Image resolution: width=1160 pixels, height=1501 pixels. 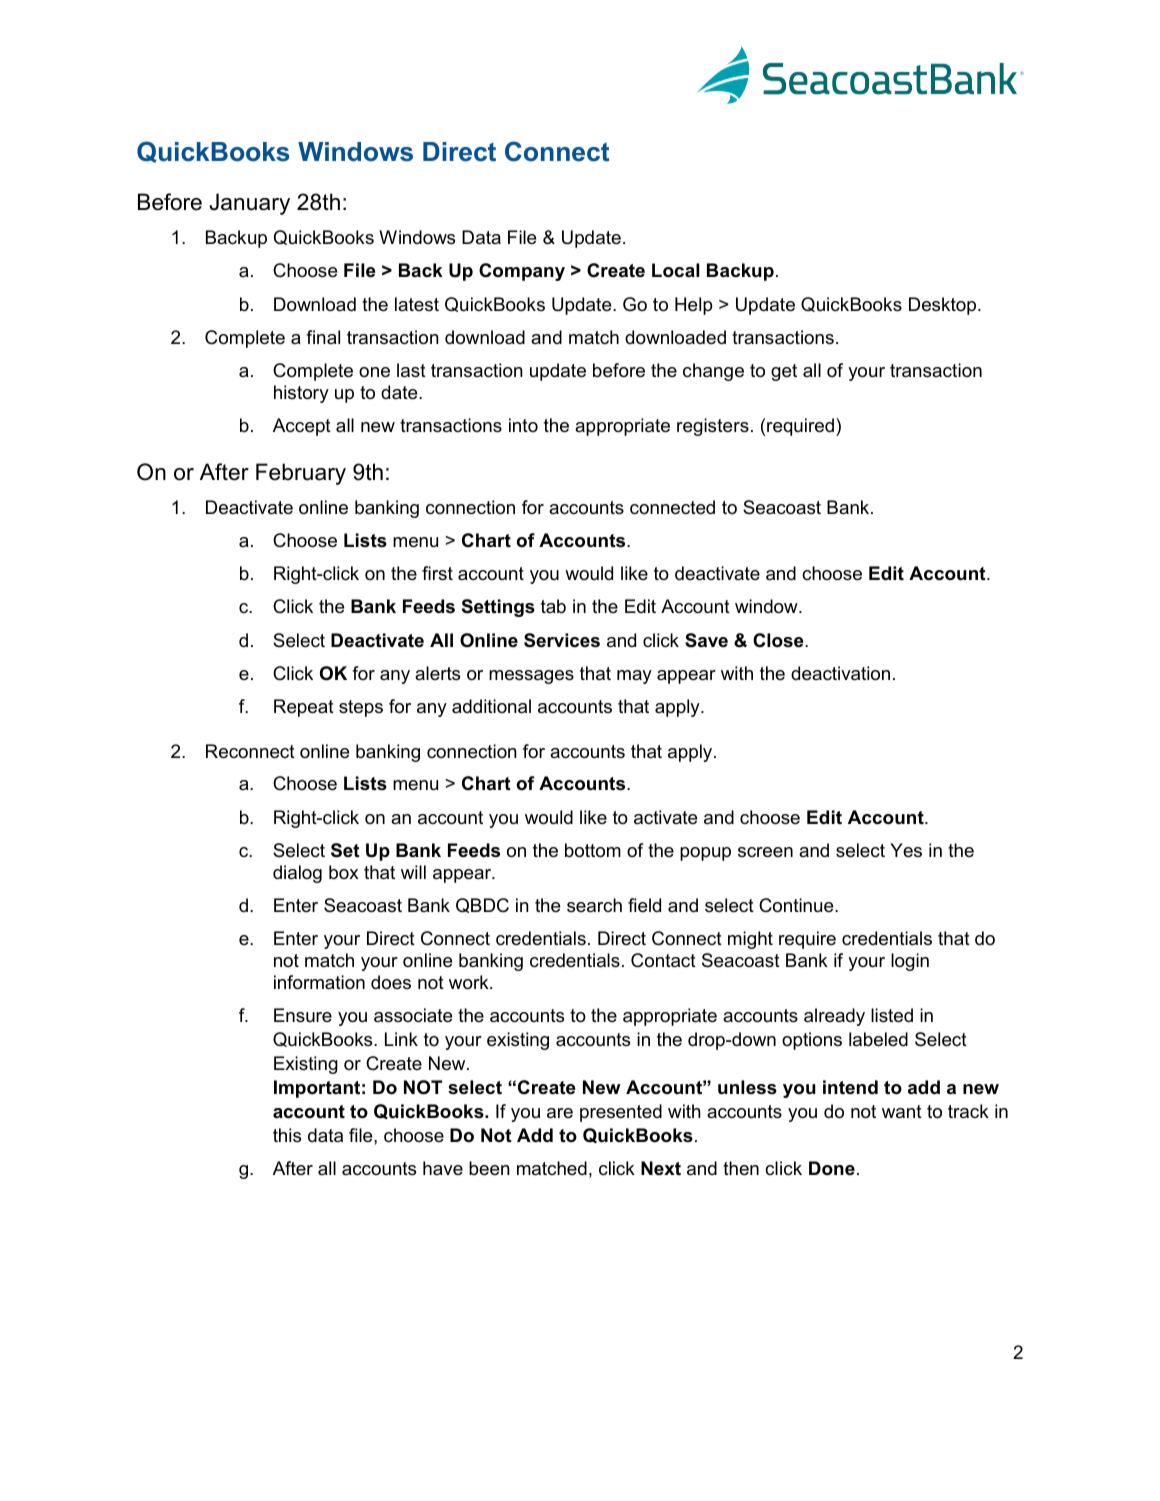 I want to click on Local, so click(x=675, y=270).
